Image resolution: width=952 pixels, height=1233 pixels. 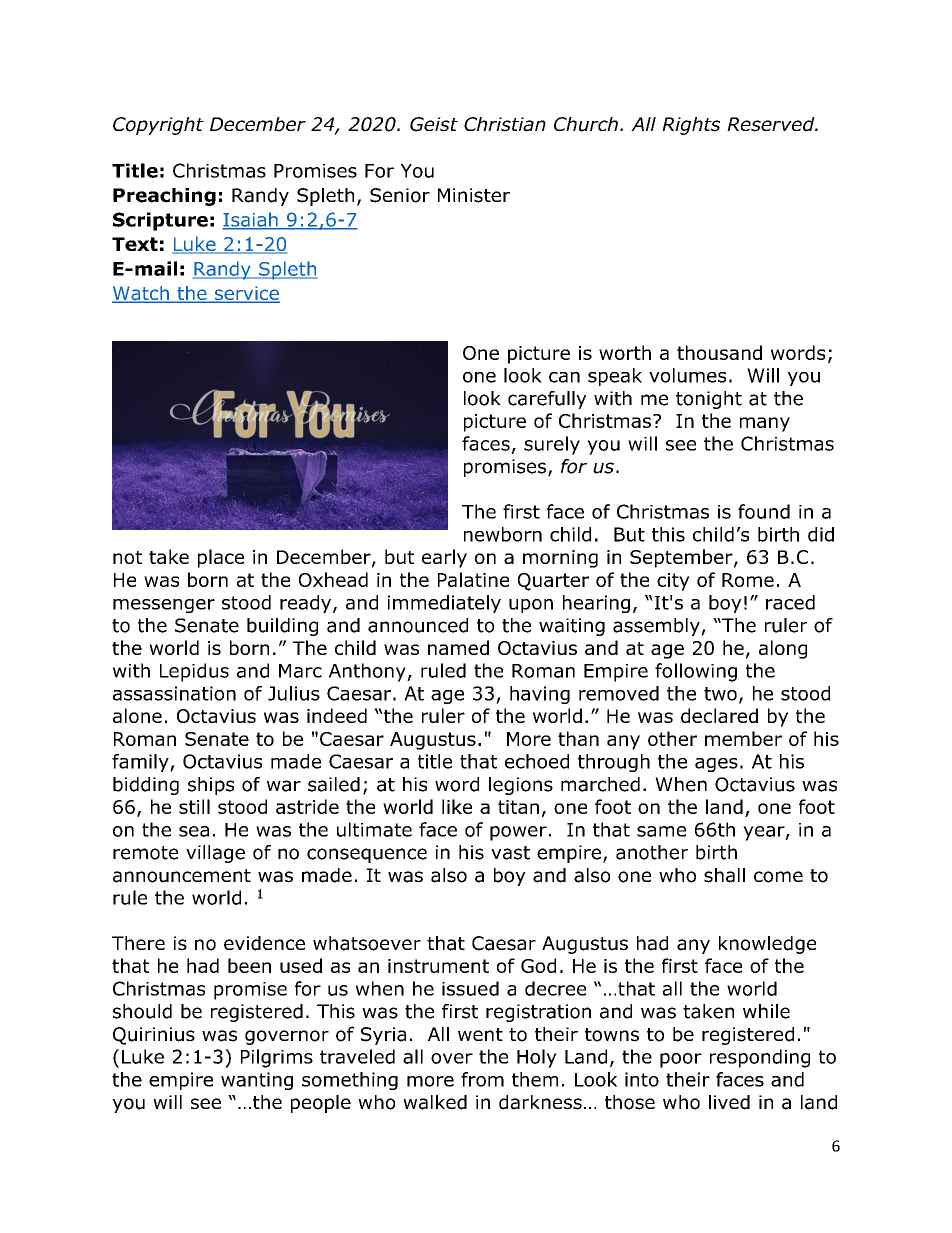 What do you see at coordinates (164, 606) in the screenshot?
I see `messenger` at bounding box center [164, 606].
